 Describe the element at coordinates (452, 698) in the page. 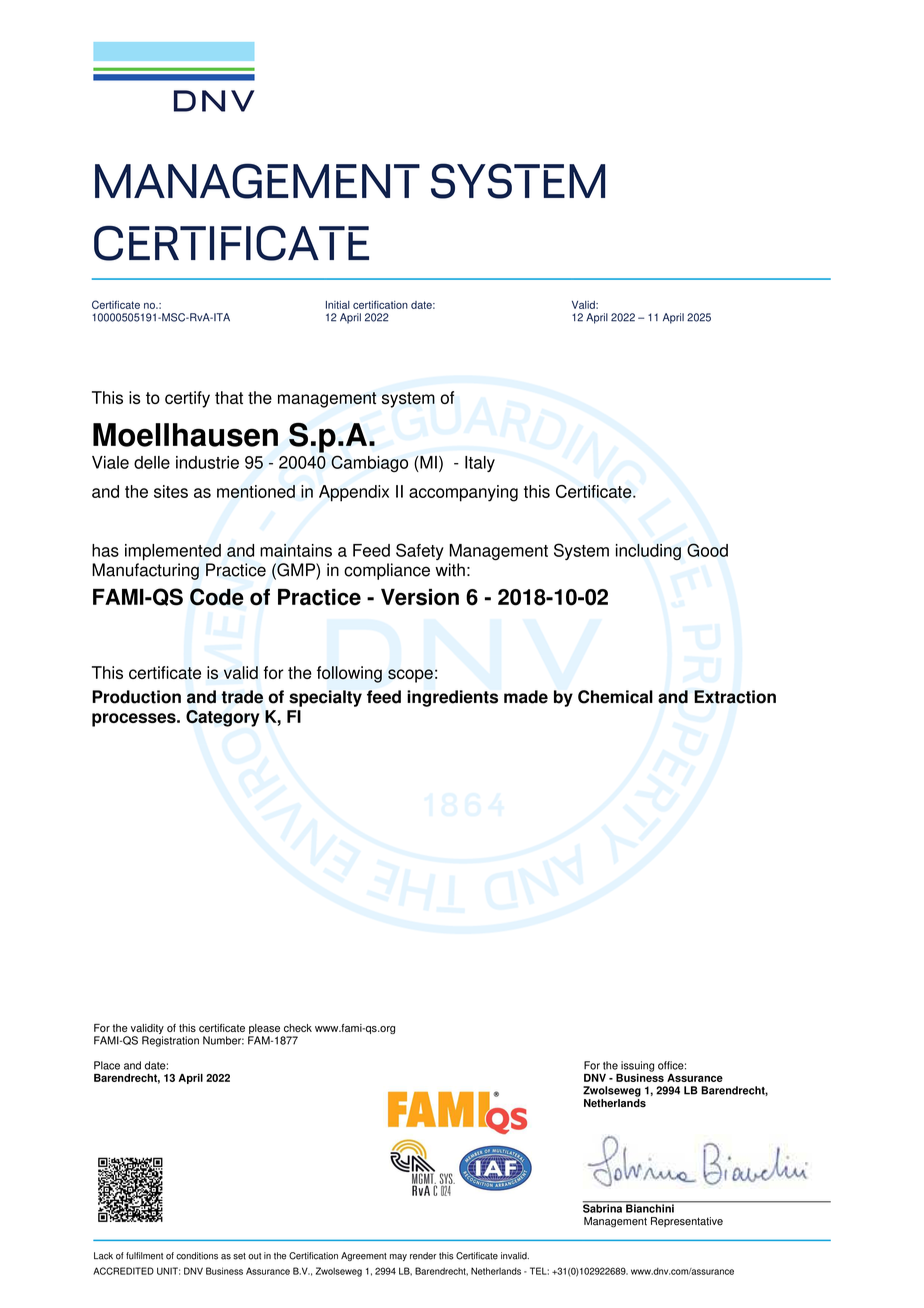

I see `ingredients` at that location.
